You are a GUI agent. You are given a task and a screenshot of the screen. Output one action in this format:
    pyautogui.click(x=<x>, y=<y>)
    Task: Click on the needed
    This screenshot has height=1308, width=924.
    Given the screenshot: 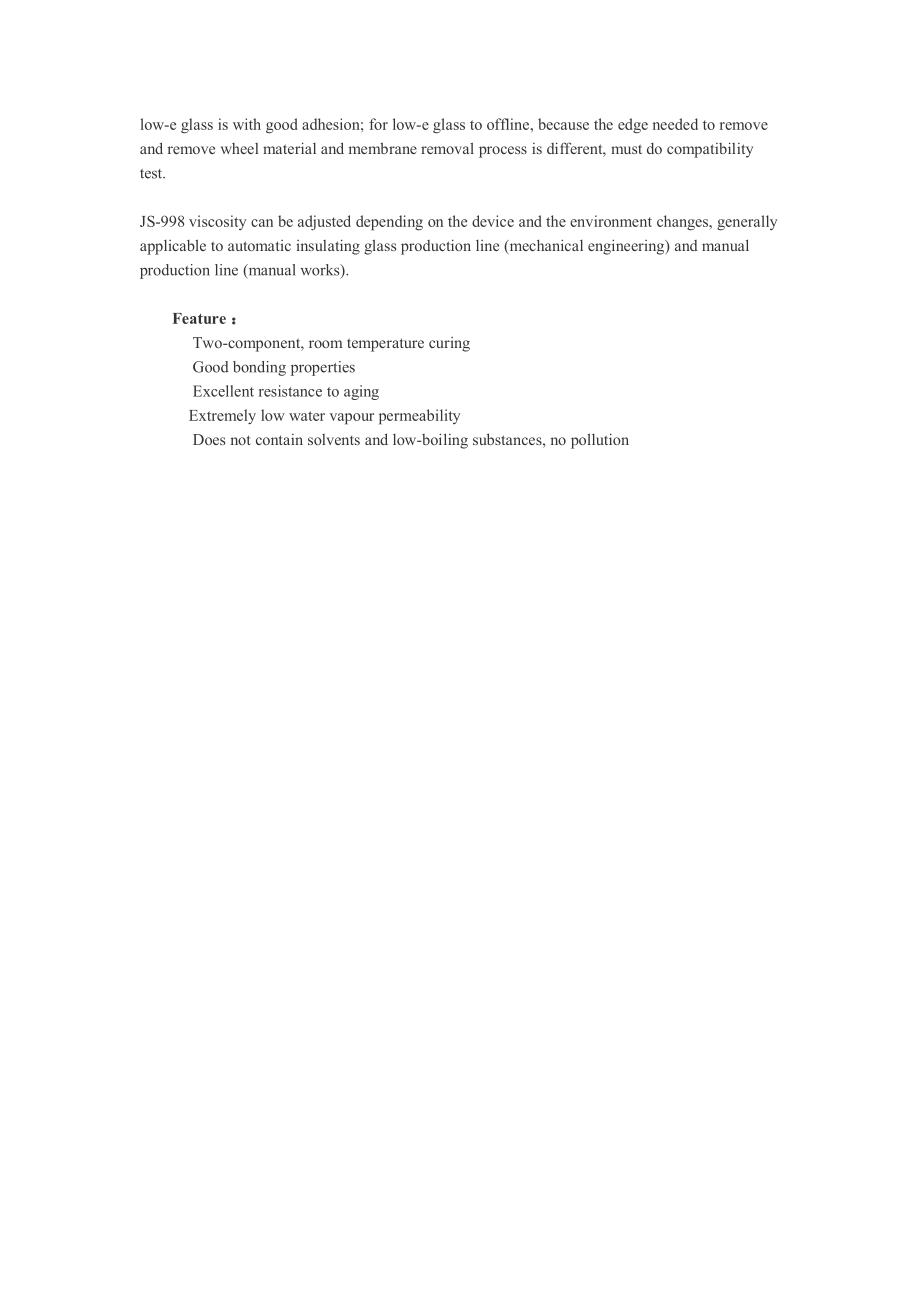 What is the action you would take?
    pyautogui.click(x=675, y=124)
